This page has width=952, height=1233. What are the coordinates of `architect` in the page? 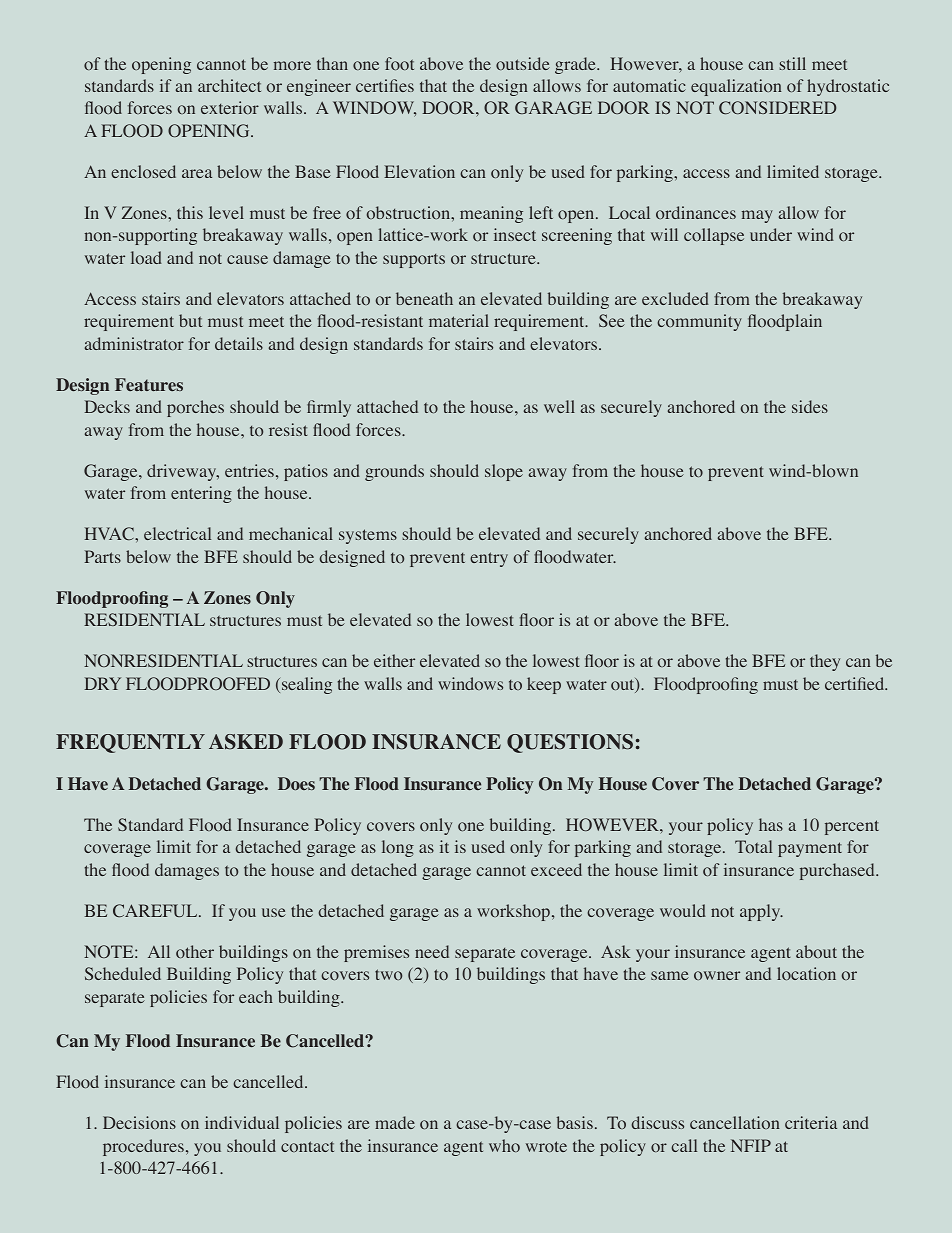 It's located at (229, 85).
